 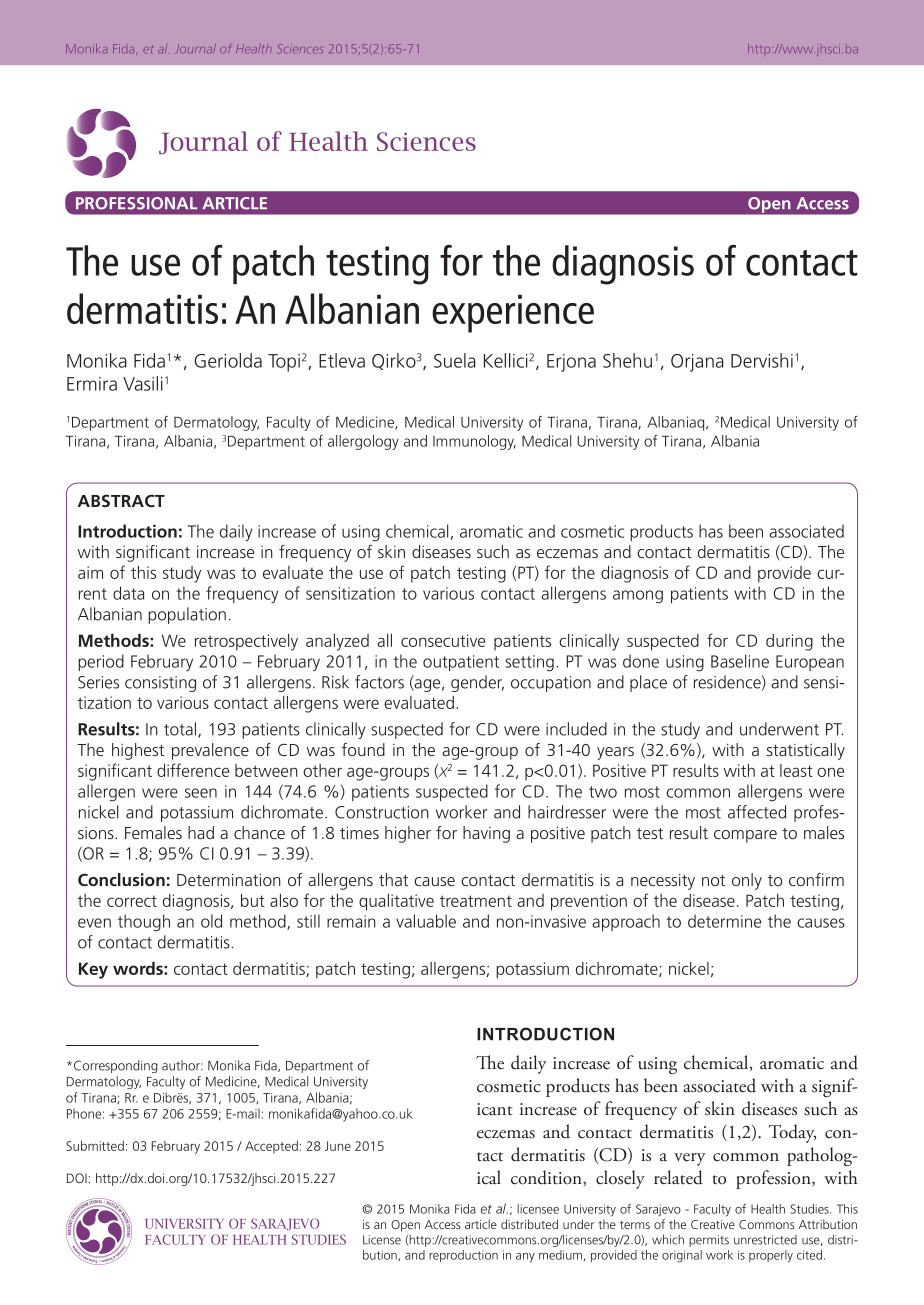 I want to click on ABSTRACT, so click(x=121, y=500).
